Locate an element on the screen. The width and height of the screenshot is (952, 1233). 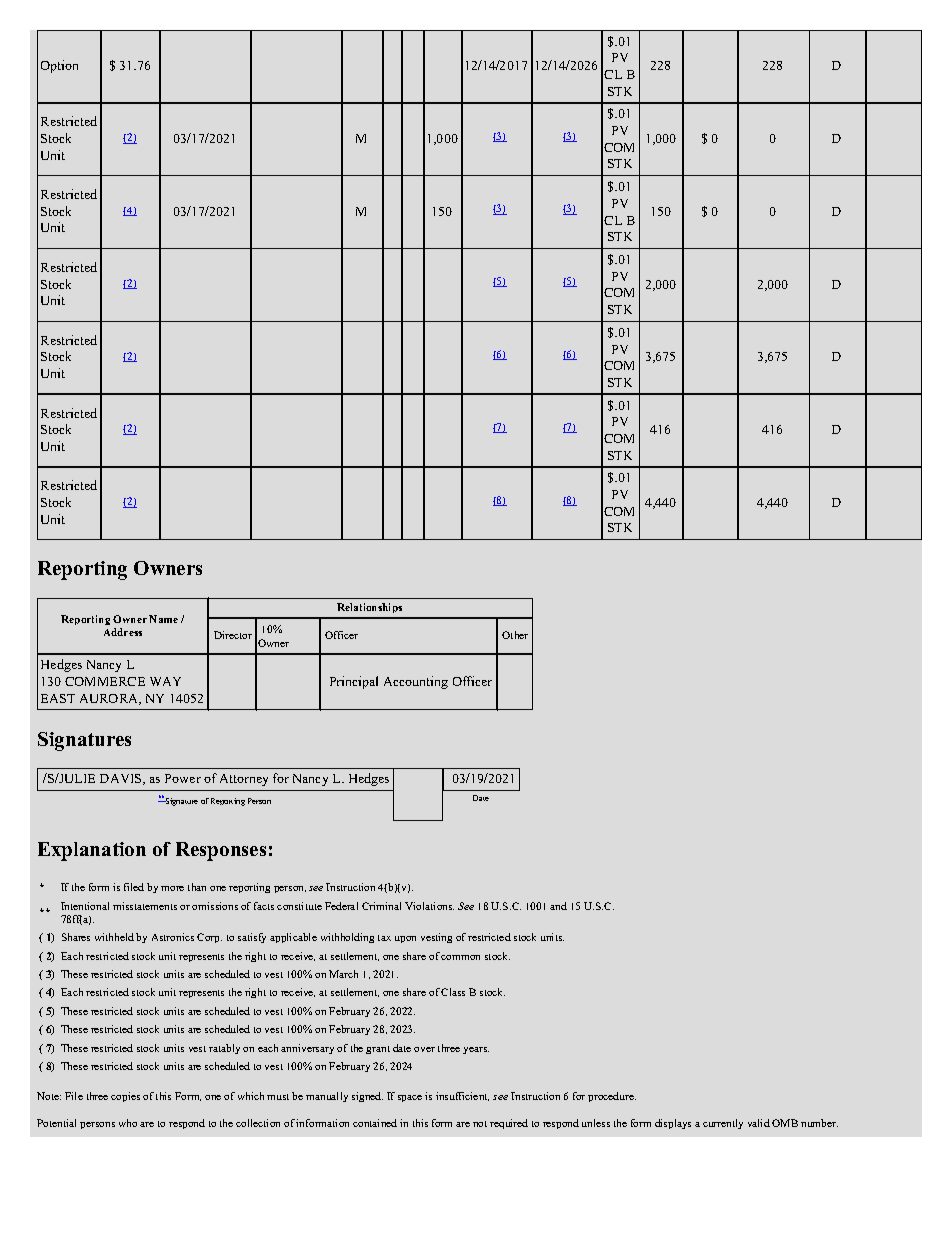
Accounting is located at coordinates (416, 682).
